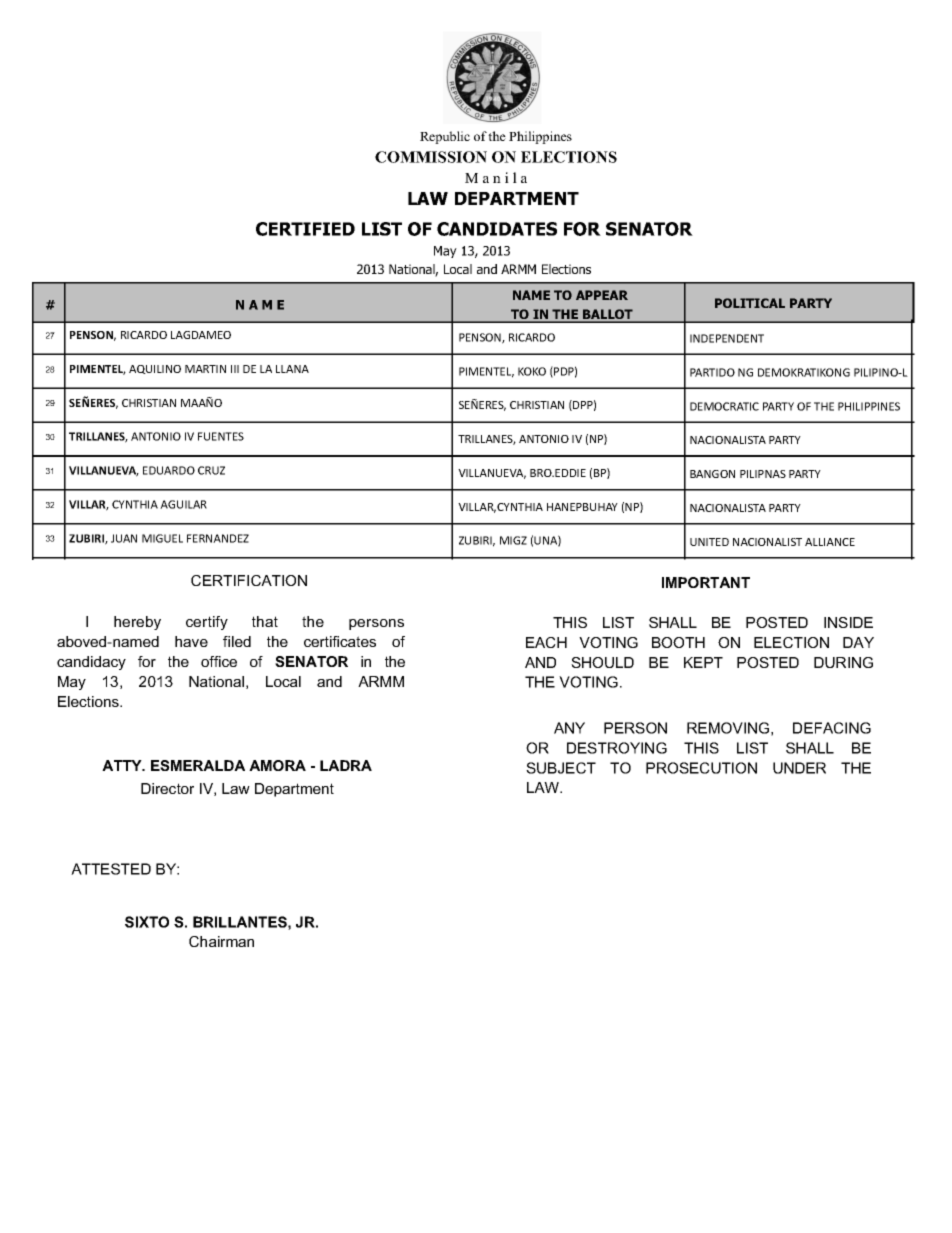 The width and height of the screenshot is (952, 1233). Describe the element at coordinates (750, 303) in the screenshot. I see `POLITICAL` at that location.
